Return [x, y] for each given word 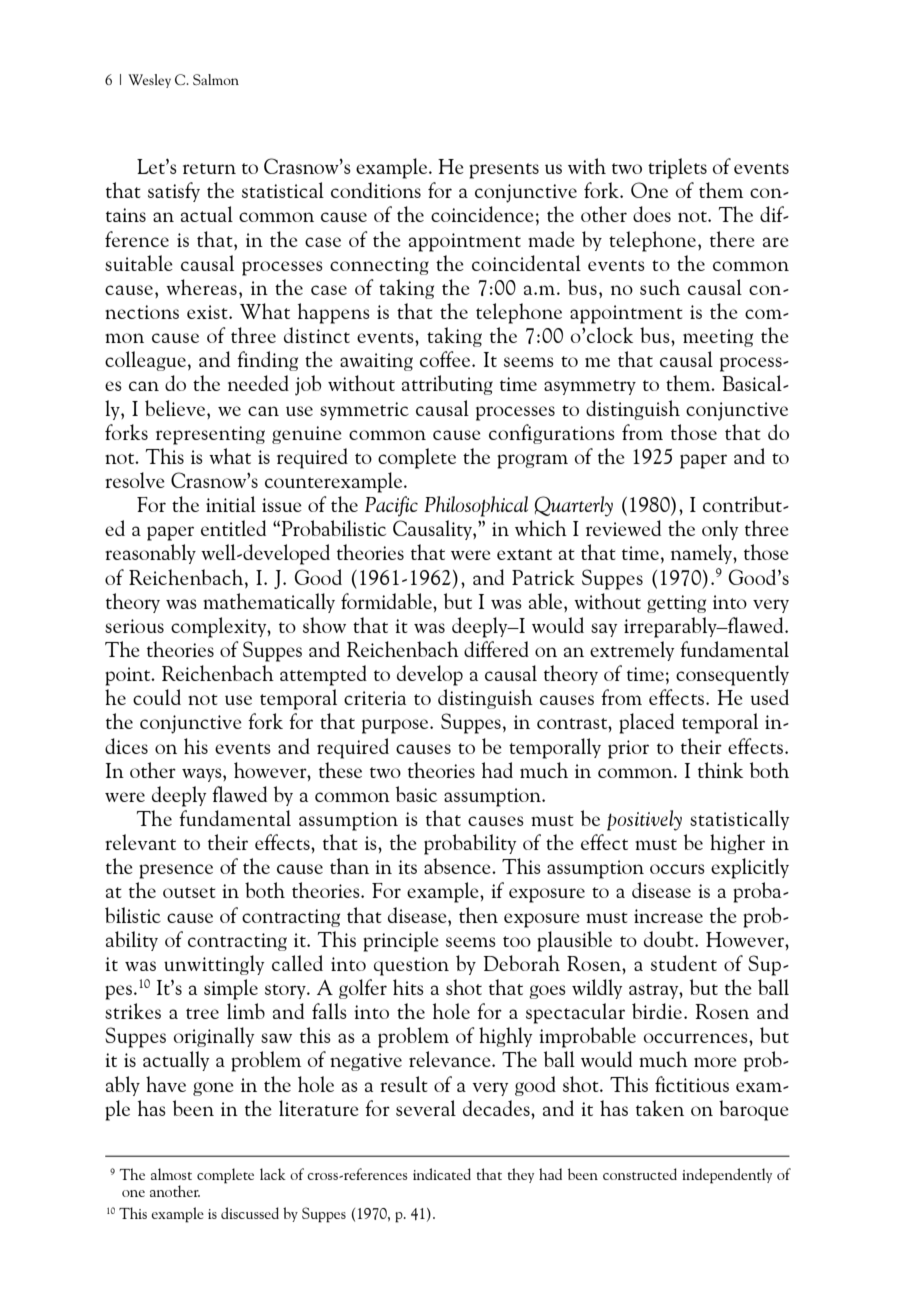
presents [504, 171]
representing [210, 435]
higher [737, 844]
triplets [677, 168]
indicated [442, 1174]
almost [171, 1174]
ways [203, 775]
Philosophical [476, 506]
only [720, 530]
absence [458, 866]
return [209, 168]
